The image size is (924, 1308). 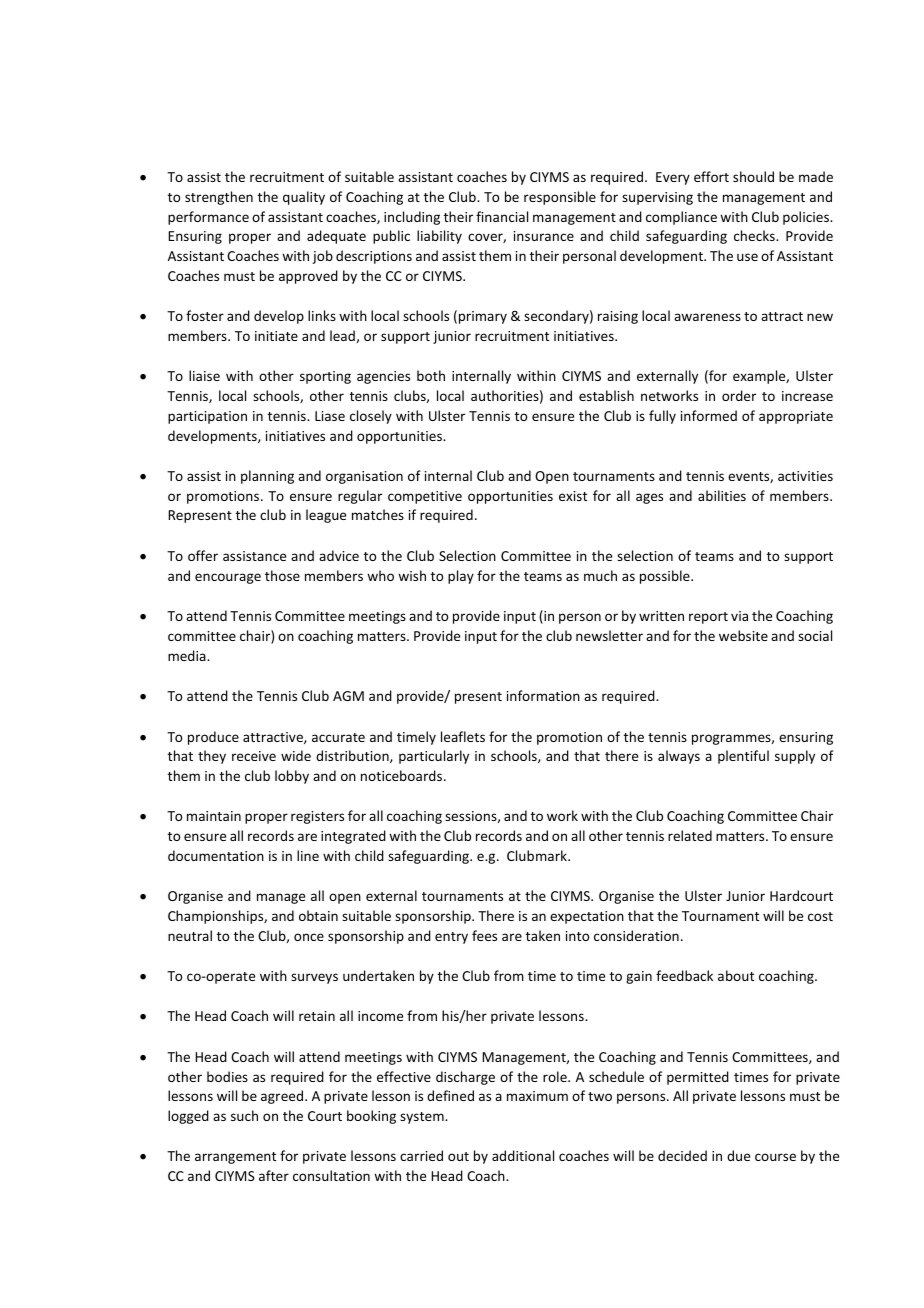 What do you see at coordinates (743, 635) in the screenshot?
I see `website` at bounding box center [743, 635].
